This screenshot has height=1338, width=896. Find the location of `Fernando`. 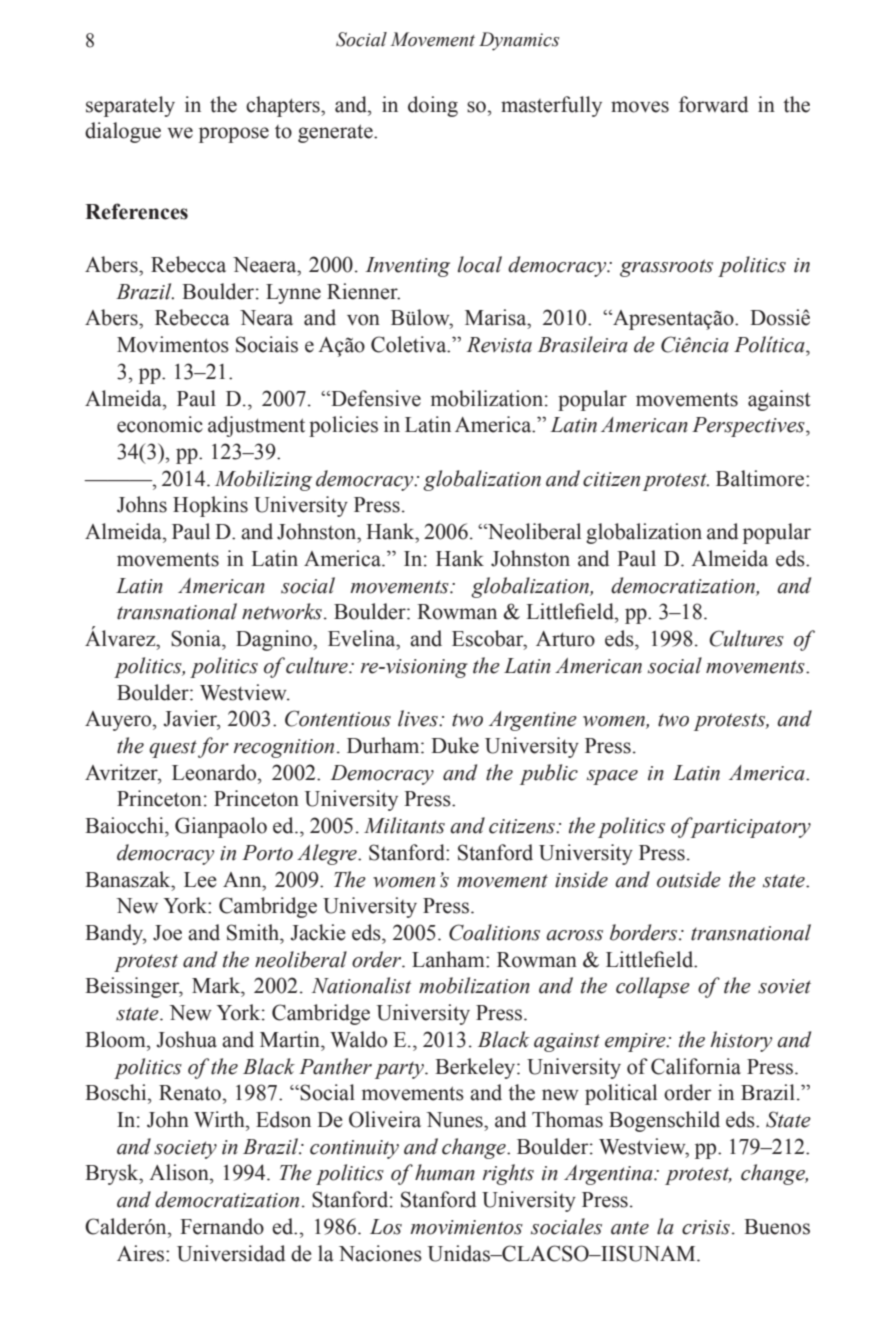

Fernando is located at coordinates (222, 1226).
